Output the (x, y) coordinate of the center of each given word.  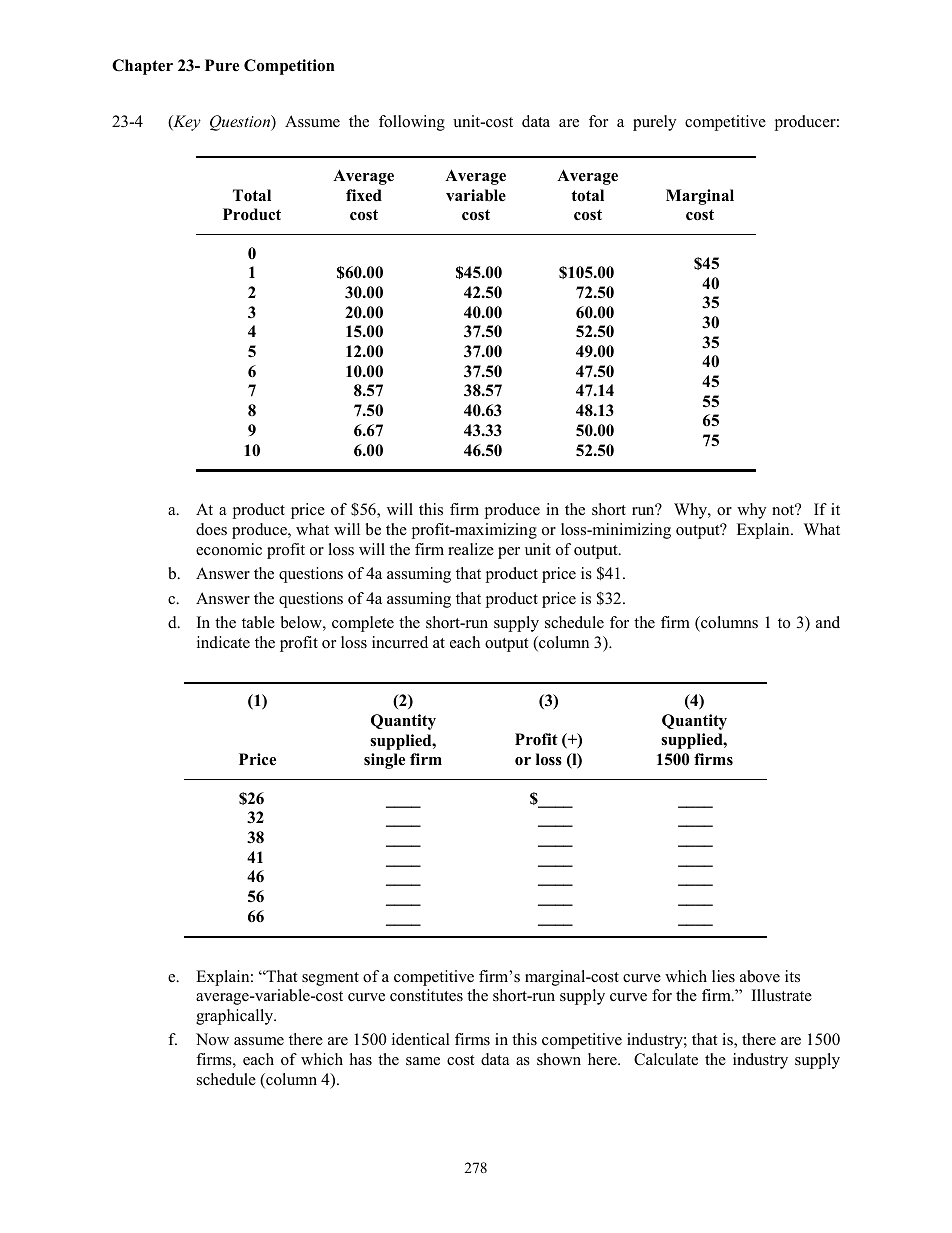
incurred (400, 642)
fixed (364, 195)
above (760, 976)
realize (471, 549)
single (384, 761)
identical (421, 1039)
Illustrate (782, 995)
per (509, 553)
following (412, 123)
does (211, 529)
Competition (289, 67)
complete (363, 624)
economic (229, 549)
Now (212, 1039)
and (828, 622)
